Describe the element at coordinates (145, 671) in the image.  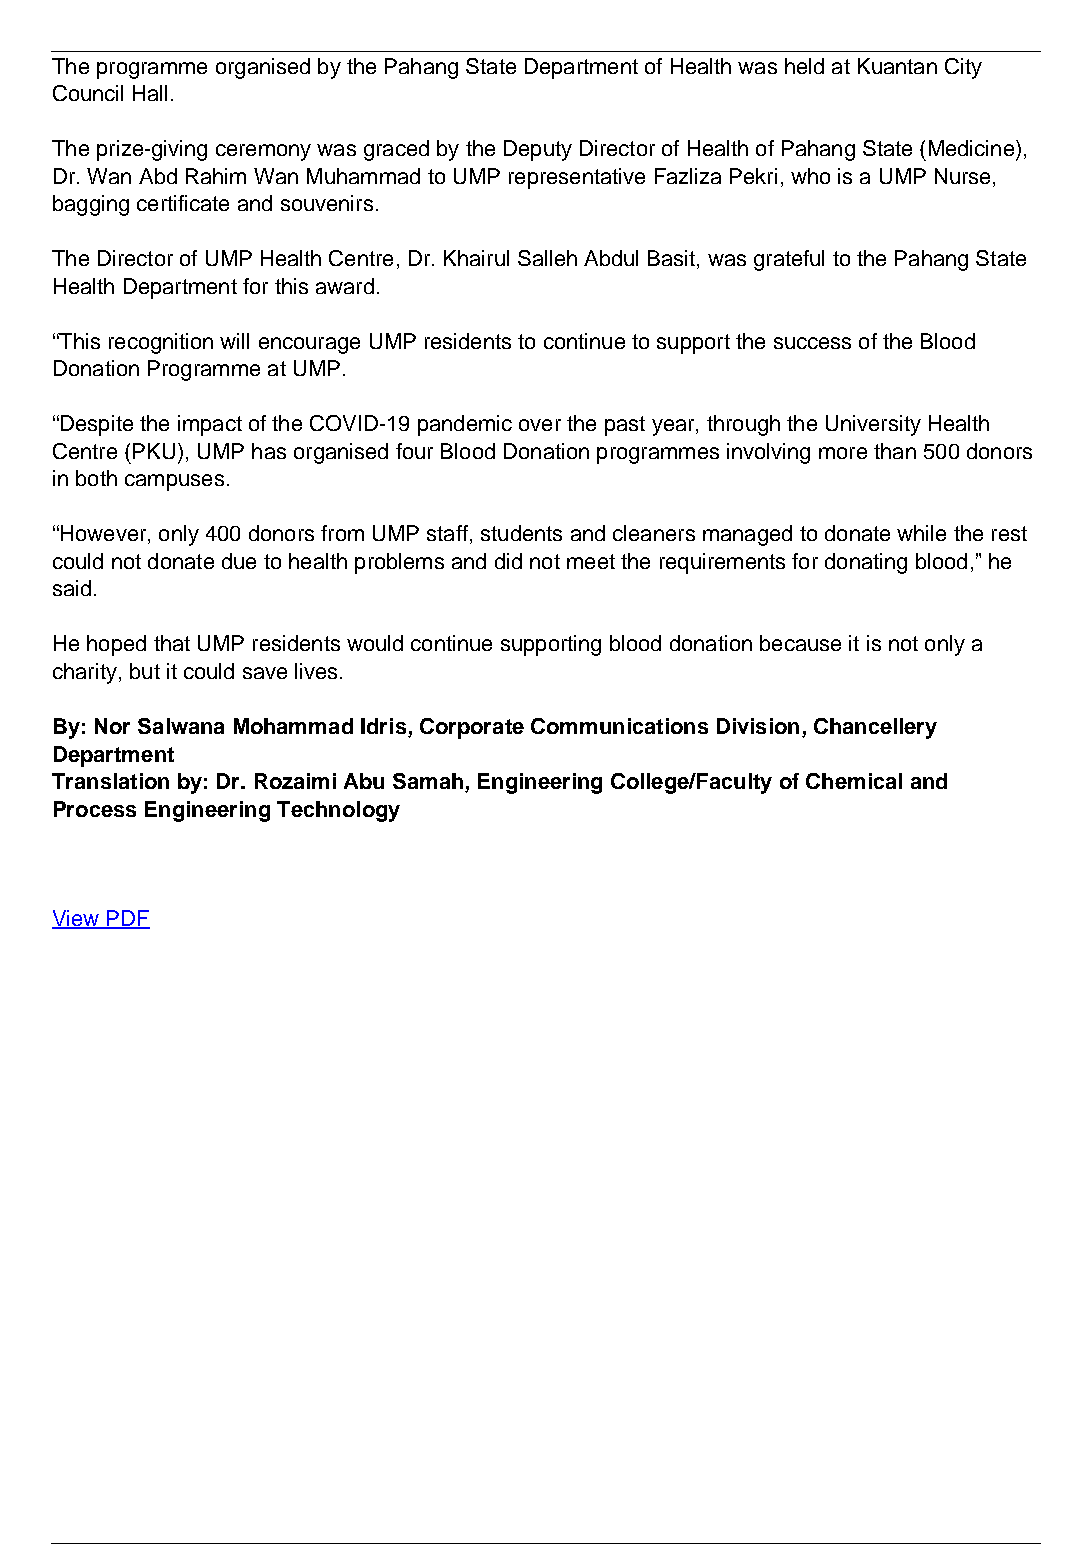
I see `but` at that location.
